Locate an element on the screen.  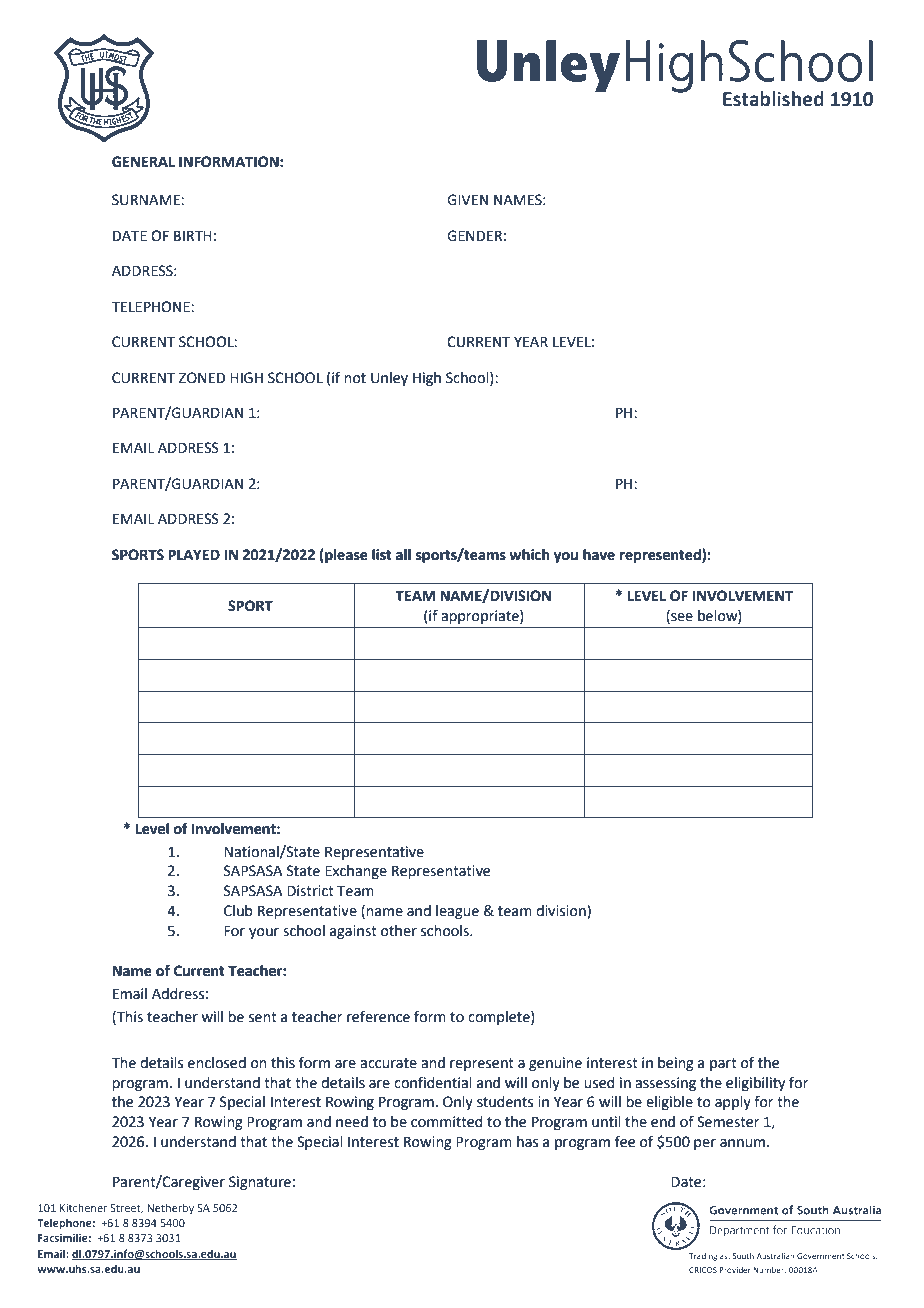
have is located at coordinates (599, 555).
